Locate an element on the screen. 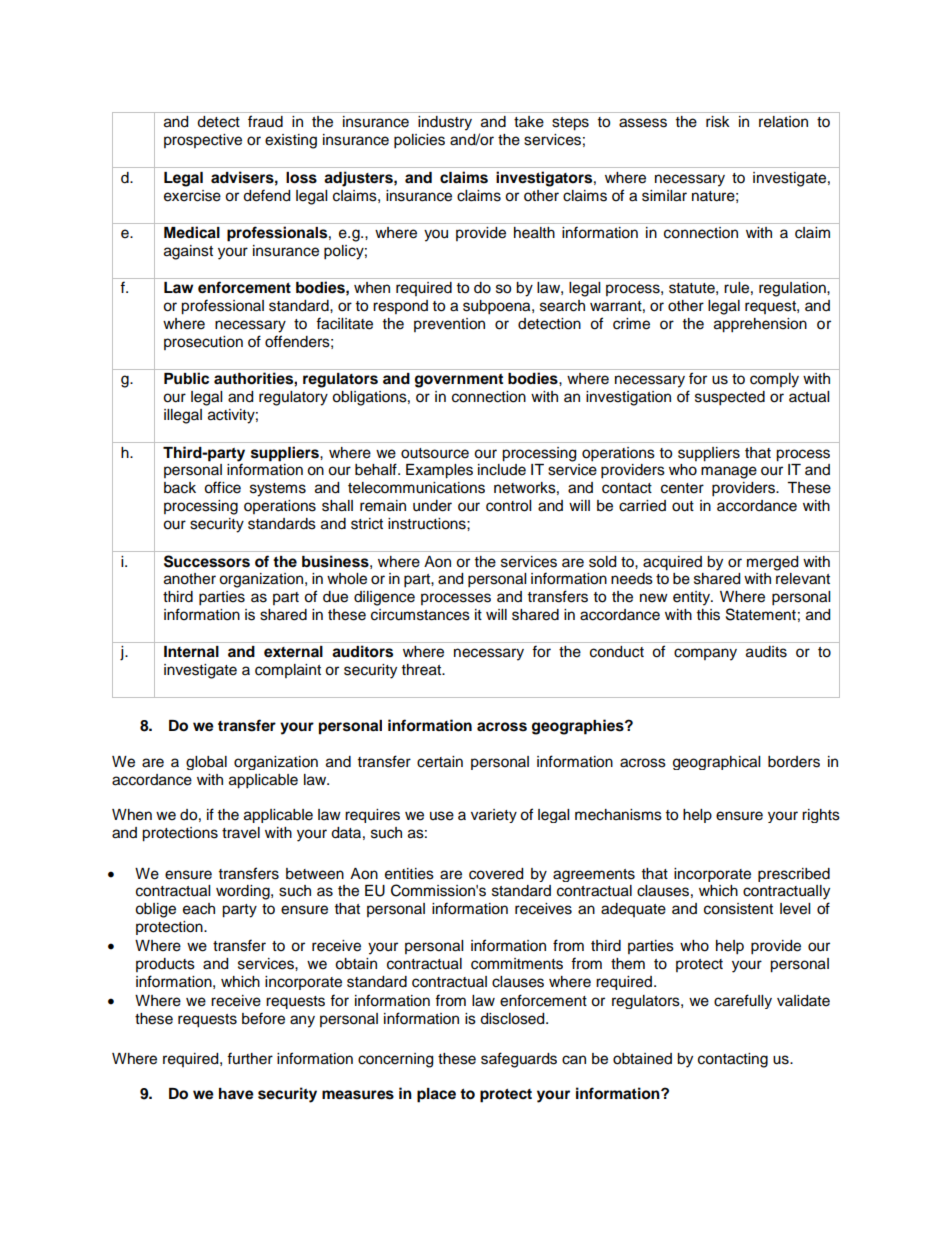 Image resolution: width=952 pixels, height=1233 pixels. Successors is located at coordinates (207, 561).
